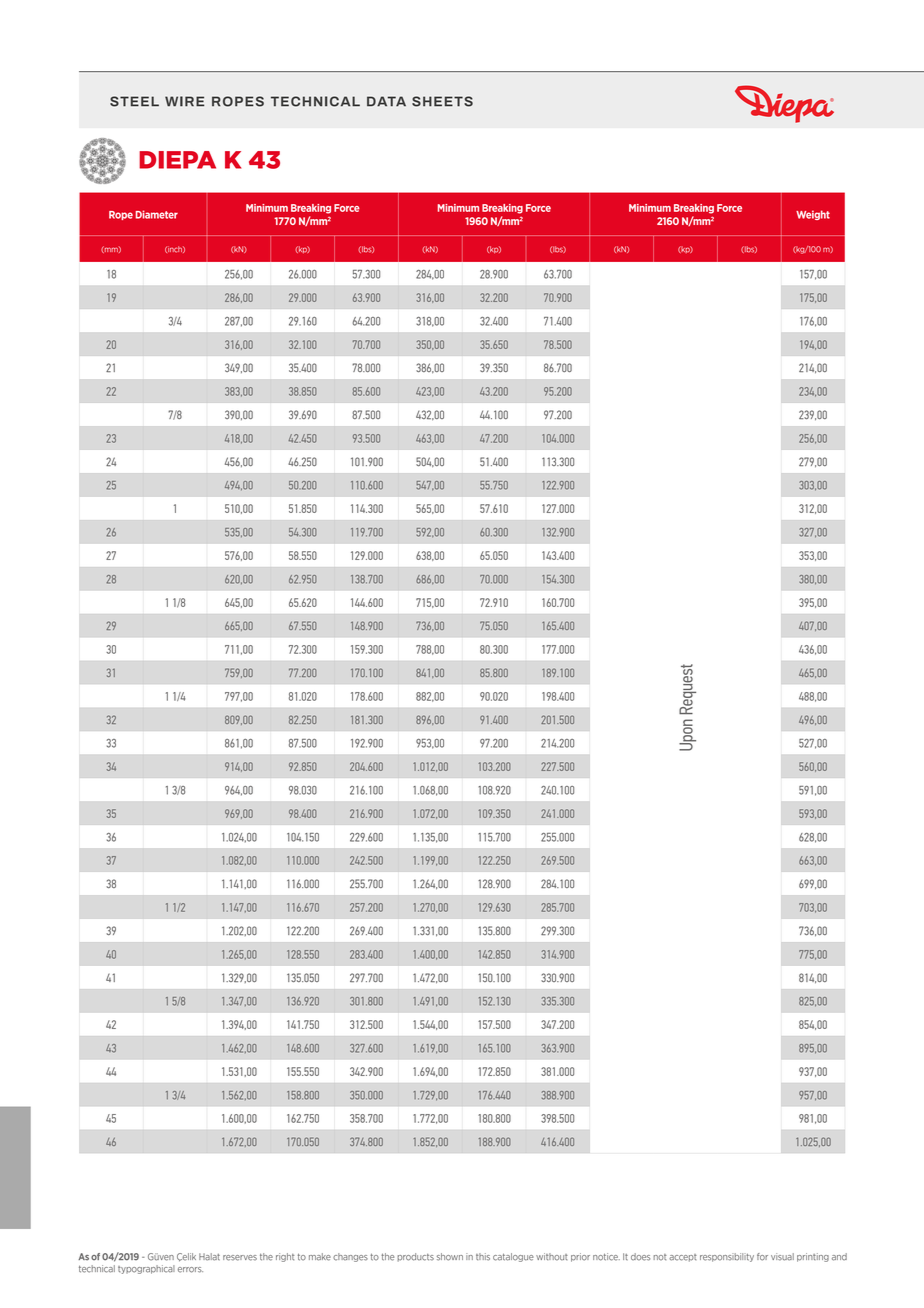 Image resolution: width=924 pixels, height=1308 pixels. Describe the element at coordinates (184, 101) in the page. I see `WIRE` at that location.
